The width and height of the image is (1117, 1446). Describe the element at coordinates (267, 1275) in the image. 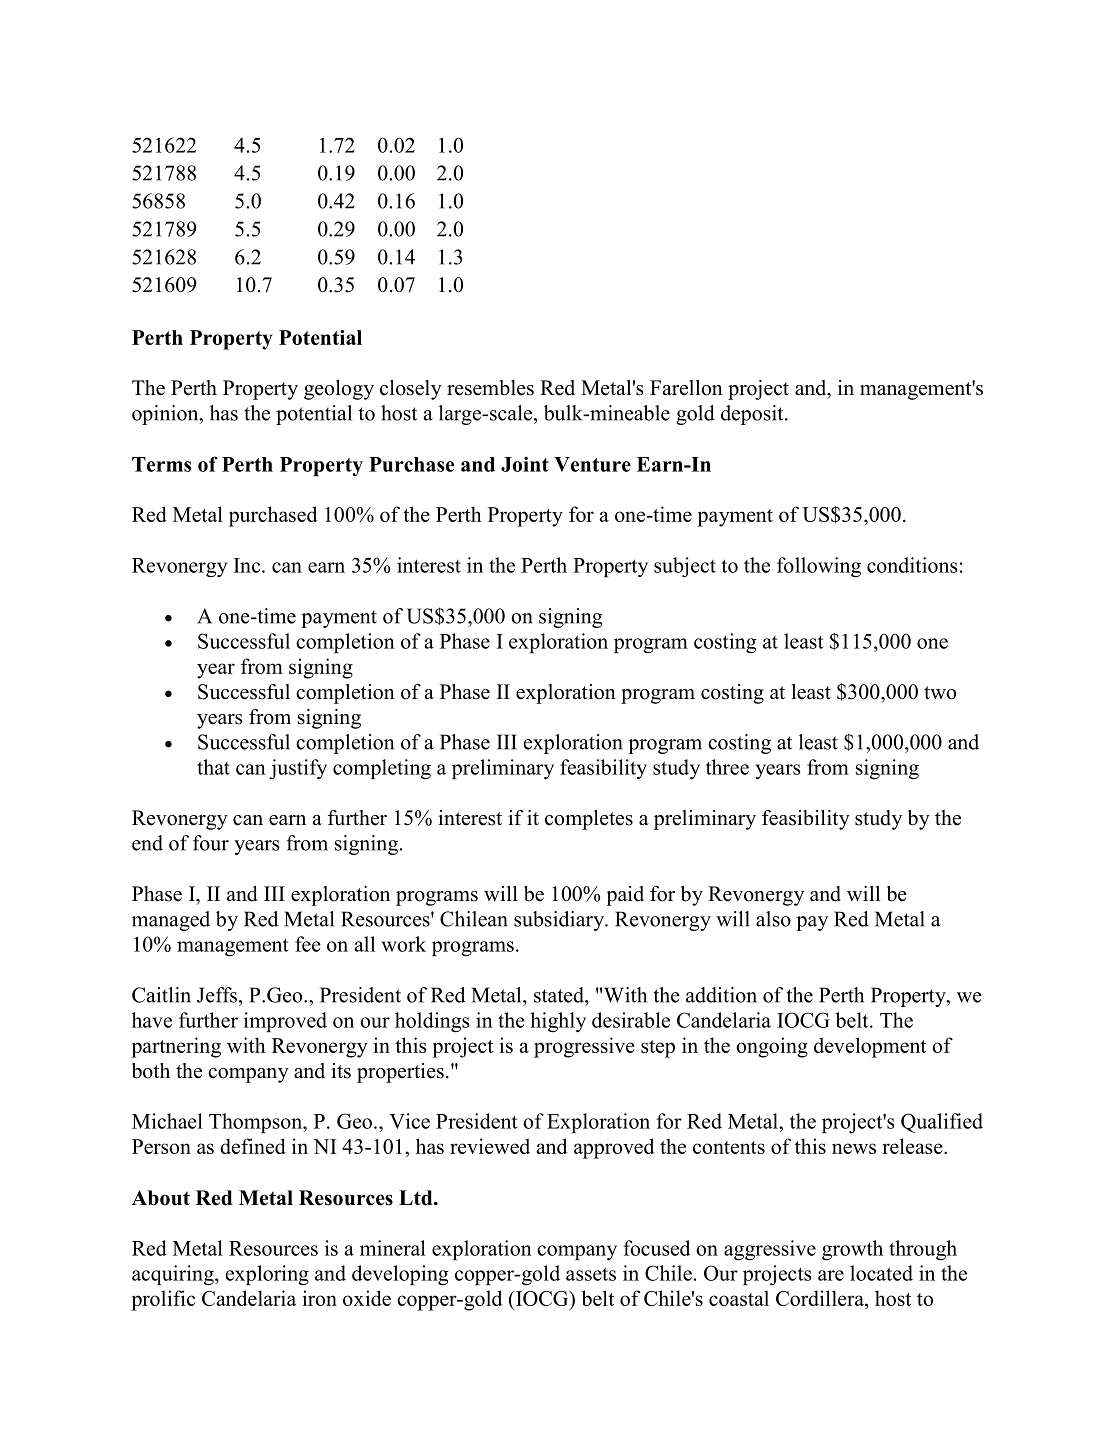

I see `exploring` at that location.
